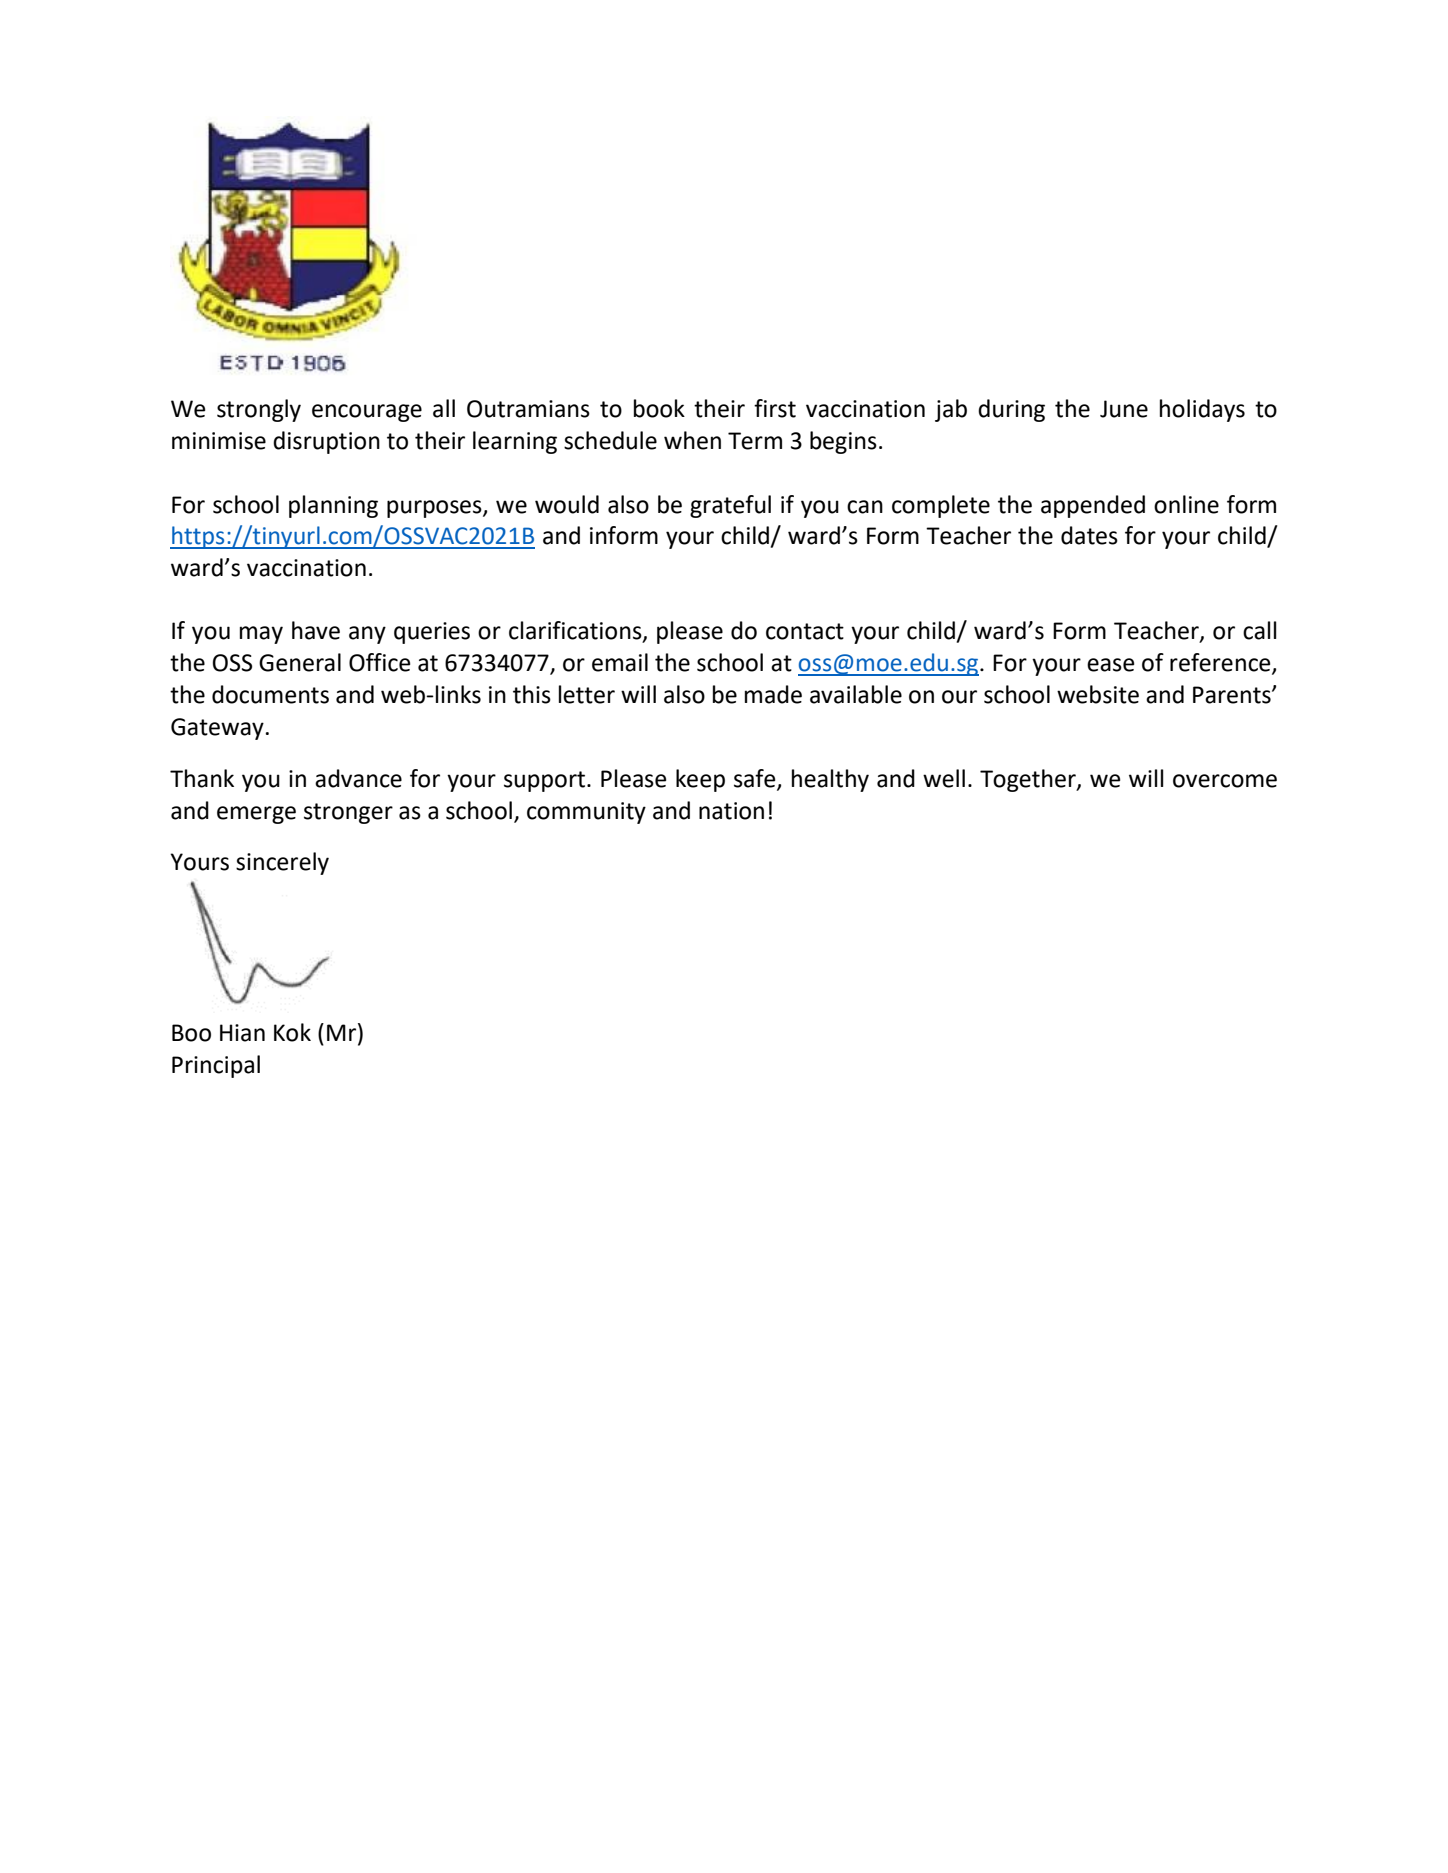  I want to click on contact, so click(805, 631).
